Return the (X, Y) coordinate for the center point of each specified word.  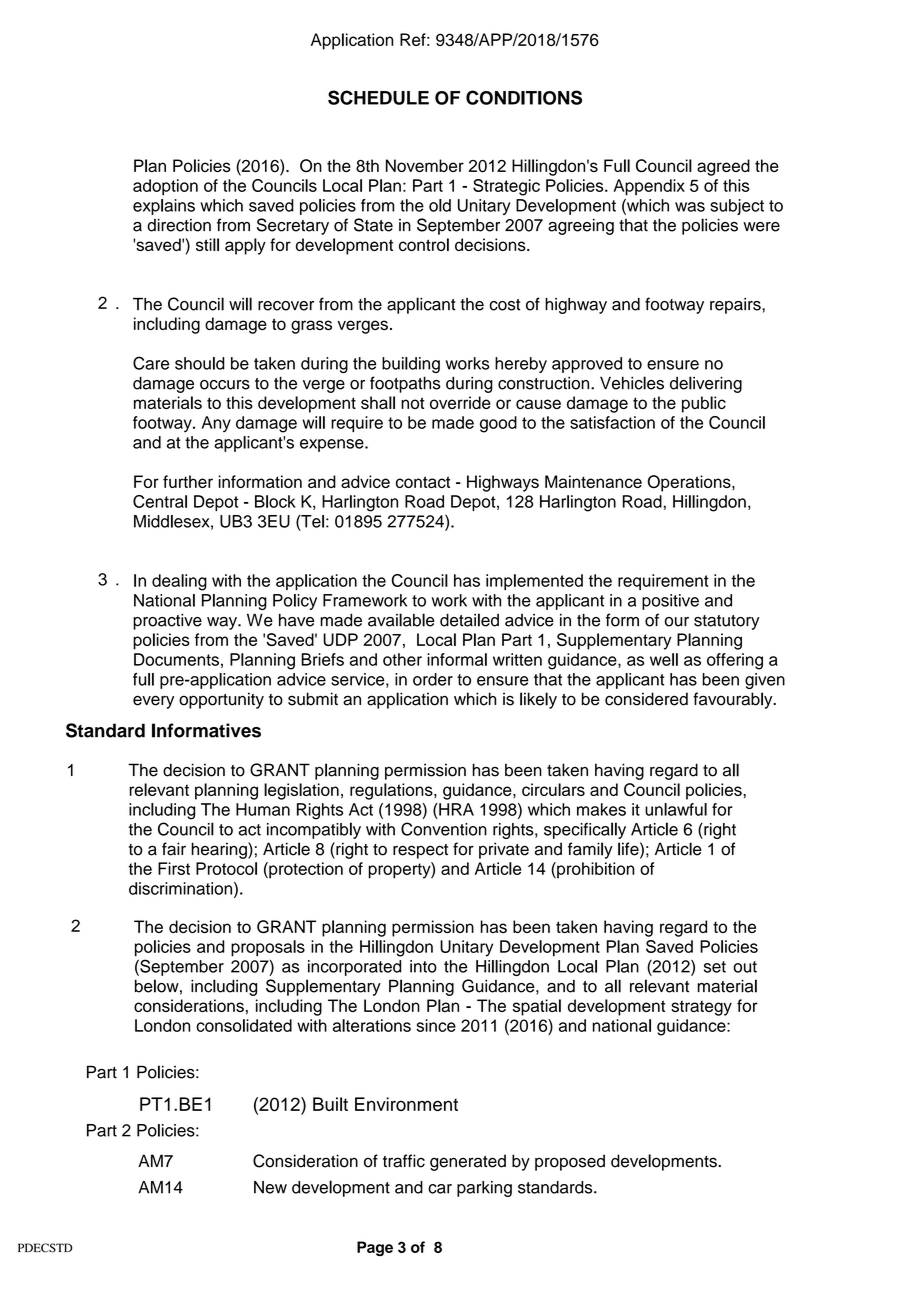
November (425, 165)
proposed (570, 1162)
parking (484, 1189)
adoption (165, 187)
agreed (723, 167)
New (270, 1187)
